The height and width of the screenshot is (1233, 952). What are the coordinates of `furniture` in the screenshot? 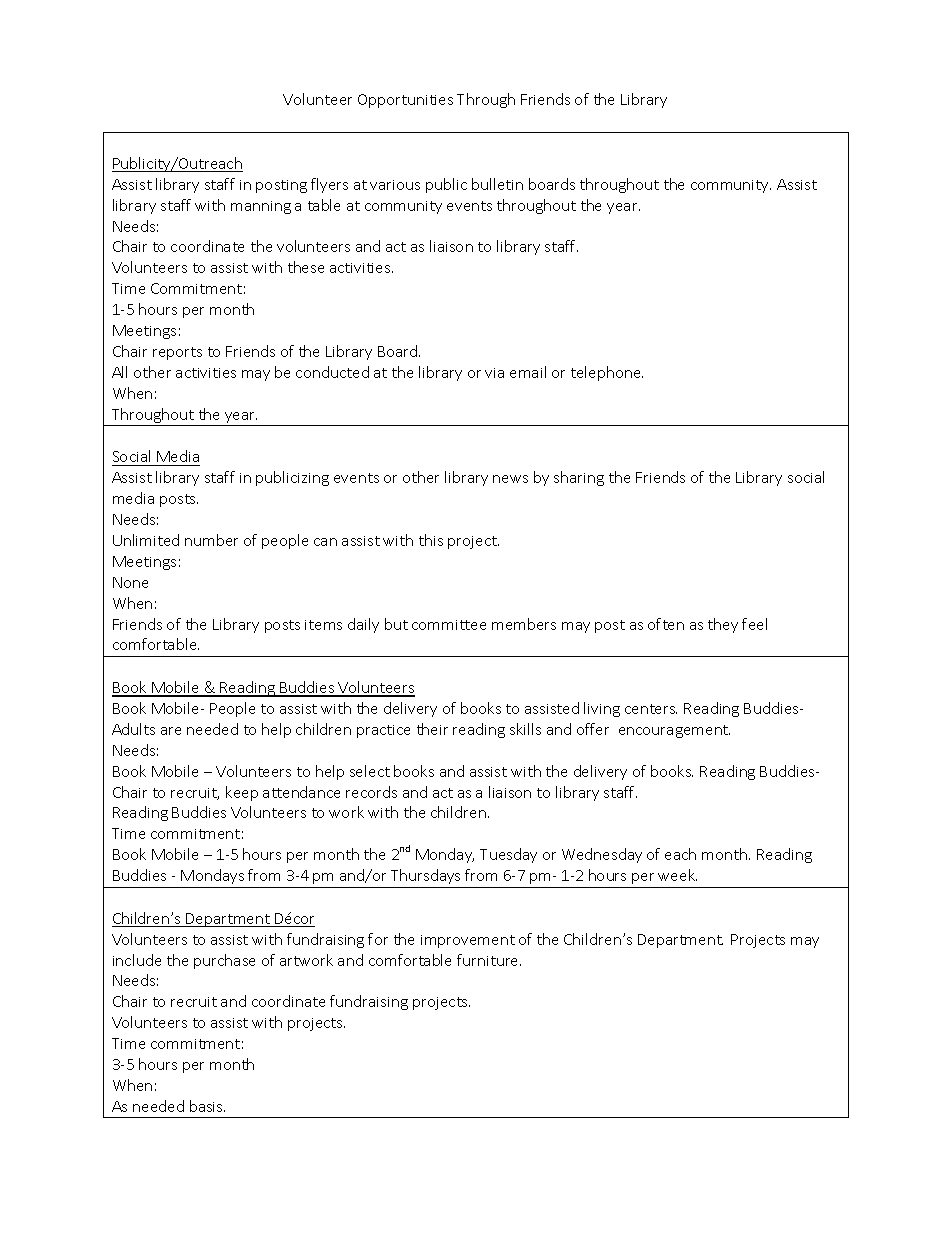 It's located at (489, 960).
